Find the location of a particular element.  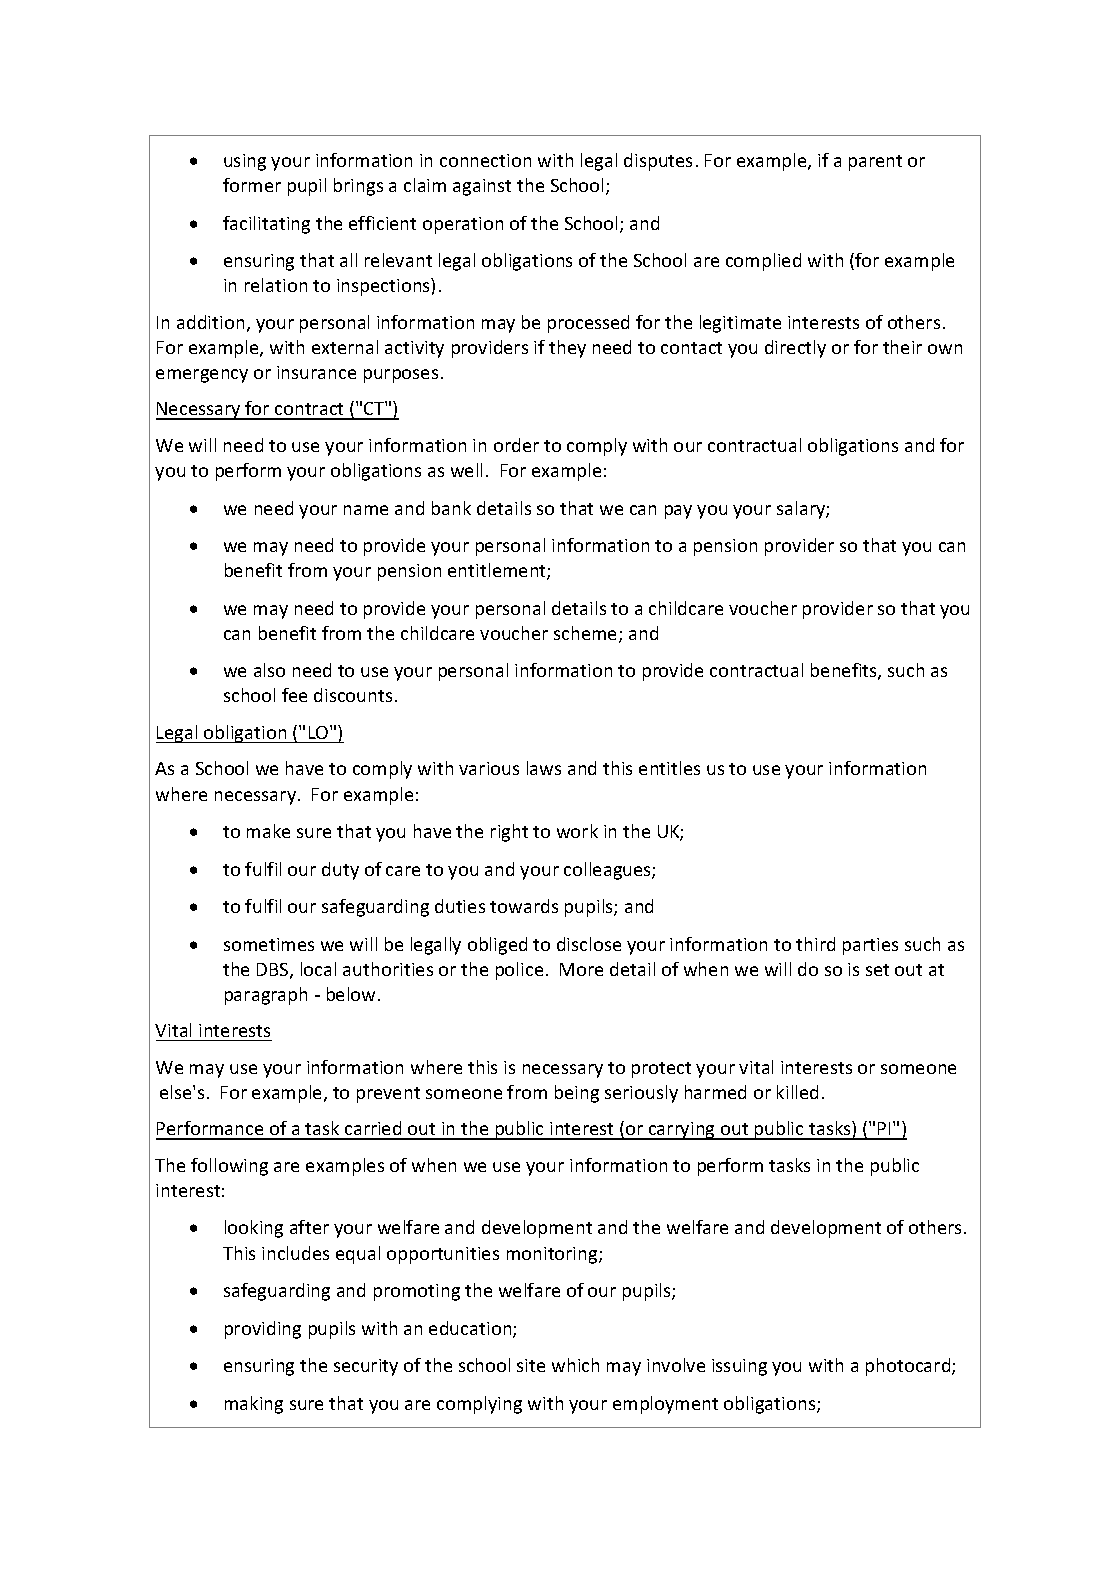

against is located at coordinates (482, 187).
